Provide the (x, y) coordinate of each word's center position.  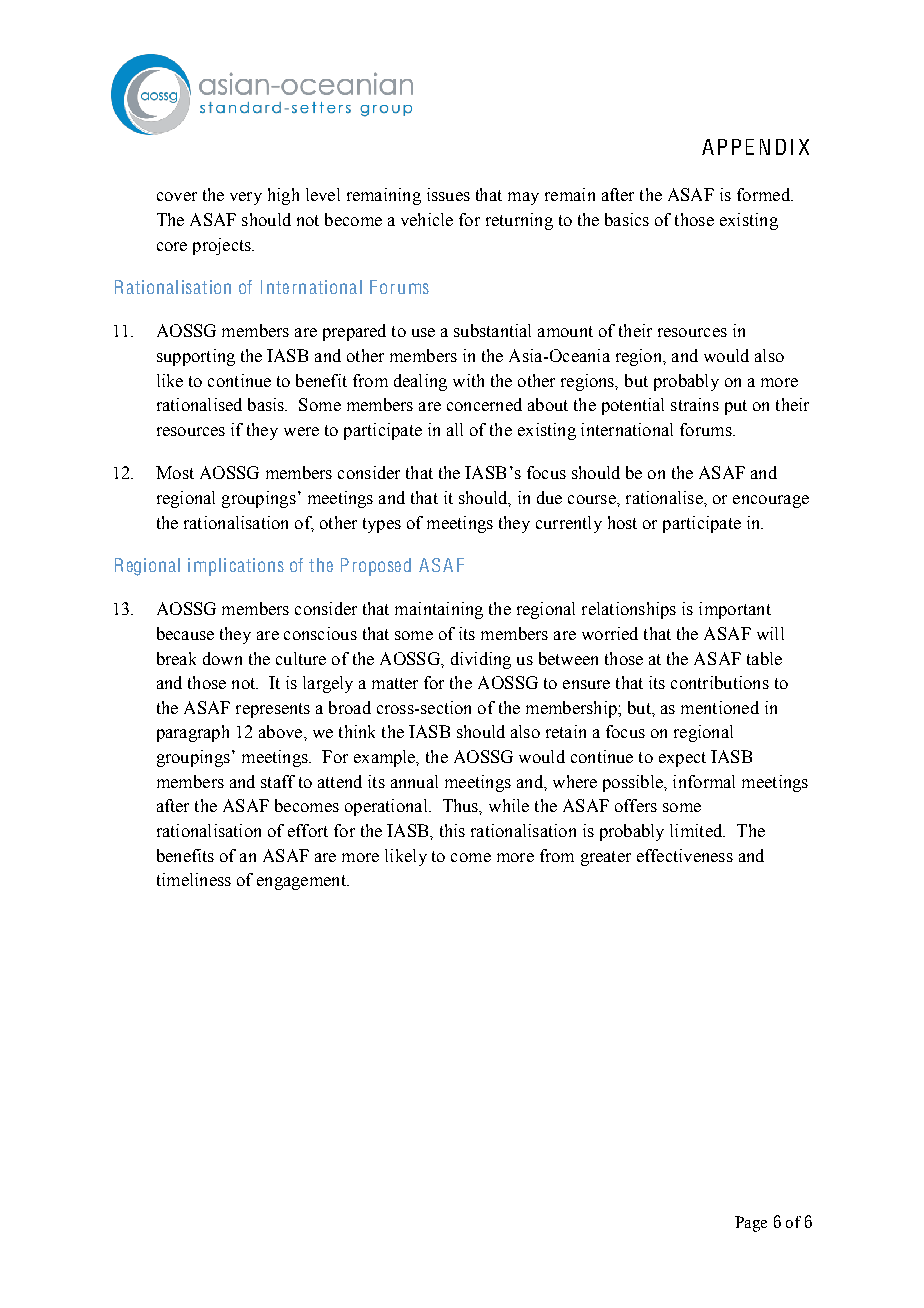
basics (627, 219)
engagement (302, 882)
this (452, 830)
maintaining (439, 610)
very (246, 198)
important (735, 610)
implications (236, 567)
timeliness (194, 879)
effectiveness (685, 855)
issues (448, 194)
